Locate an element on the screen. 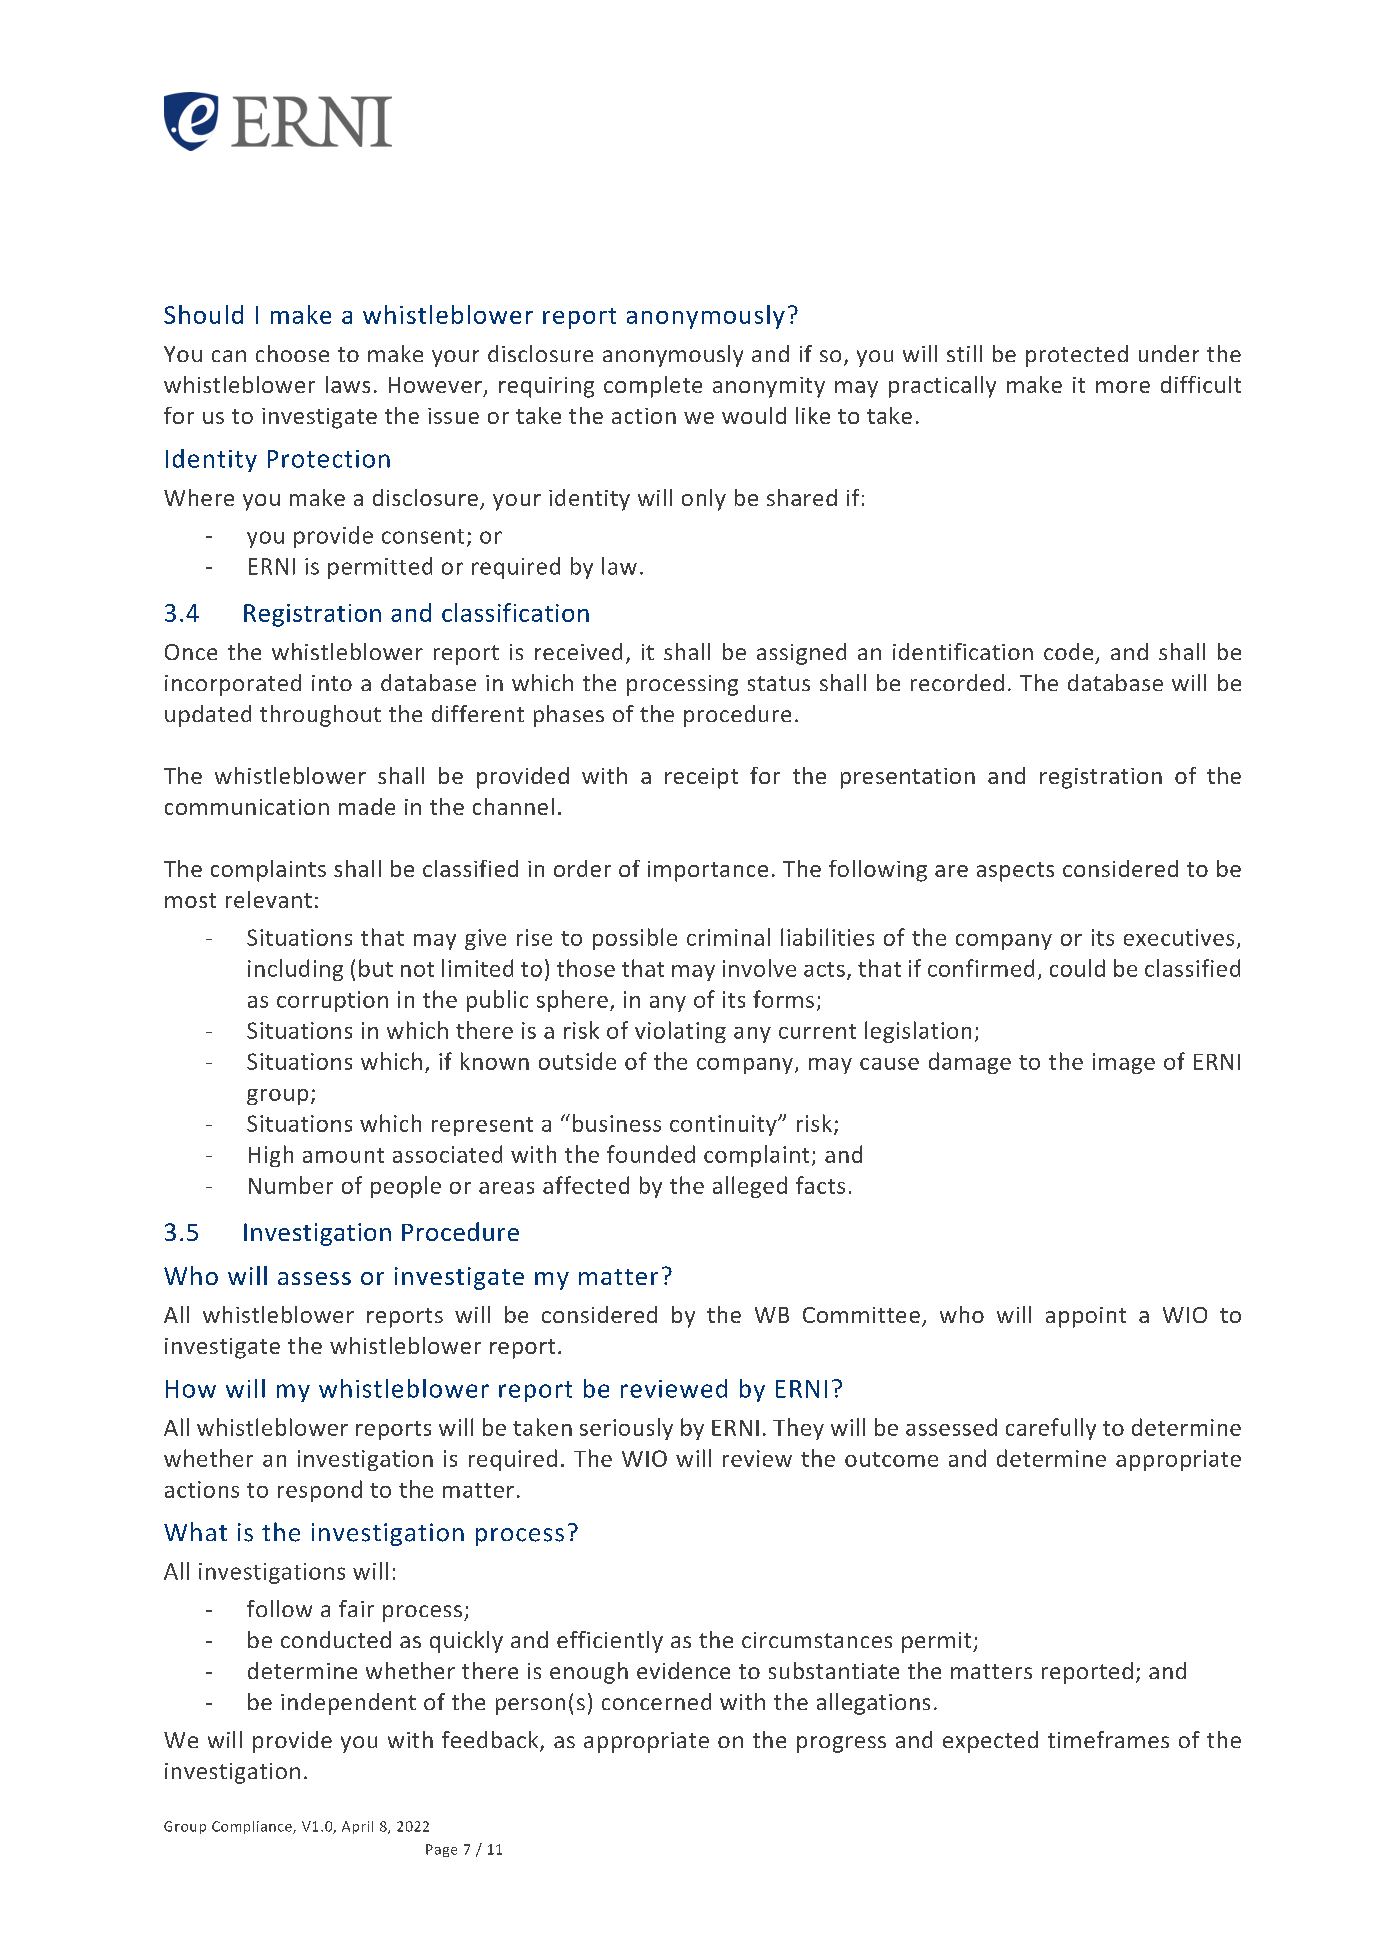  amount is located at coordinates (343, 1155).
